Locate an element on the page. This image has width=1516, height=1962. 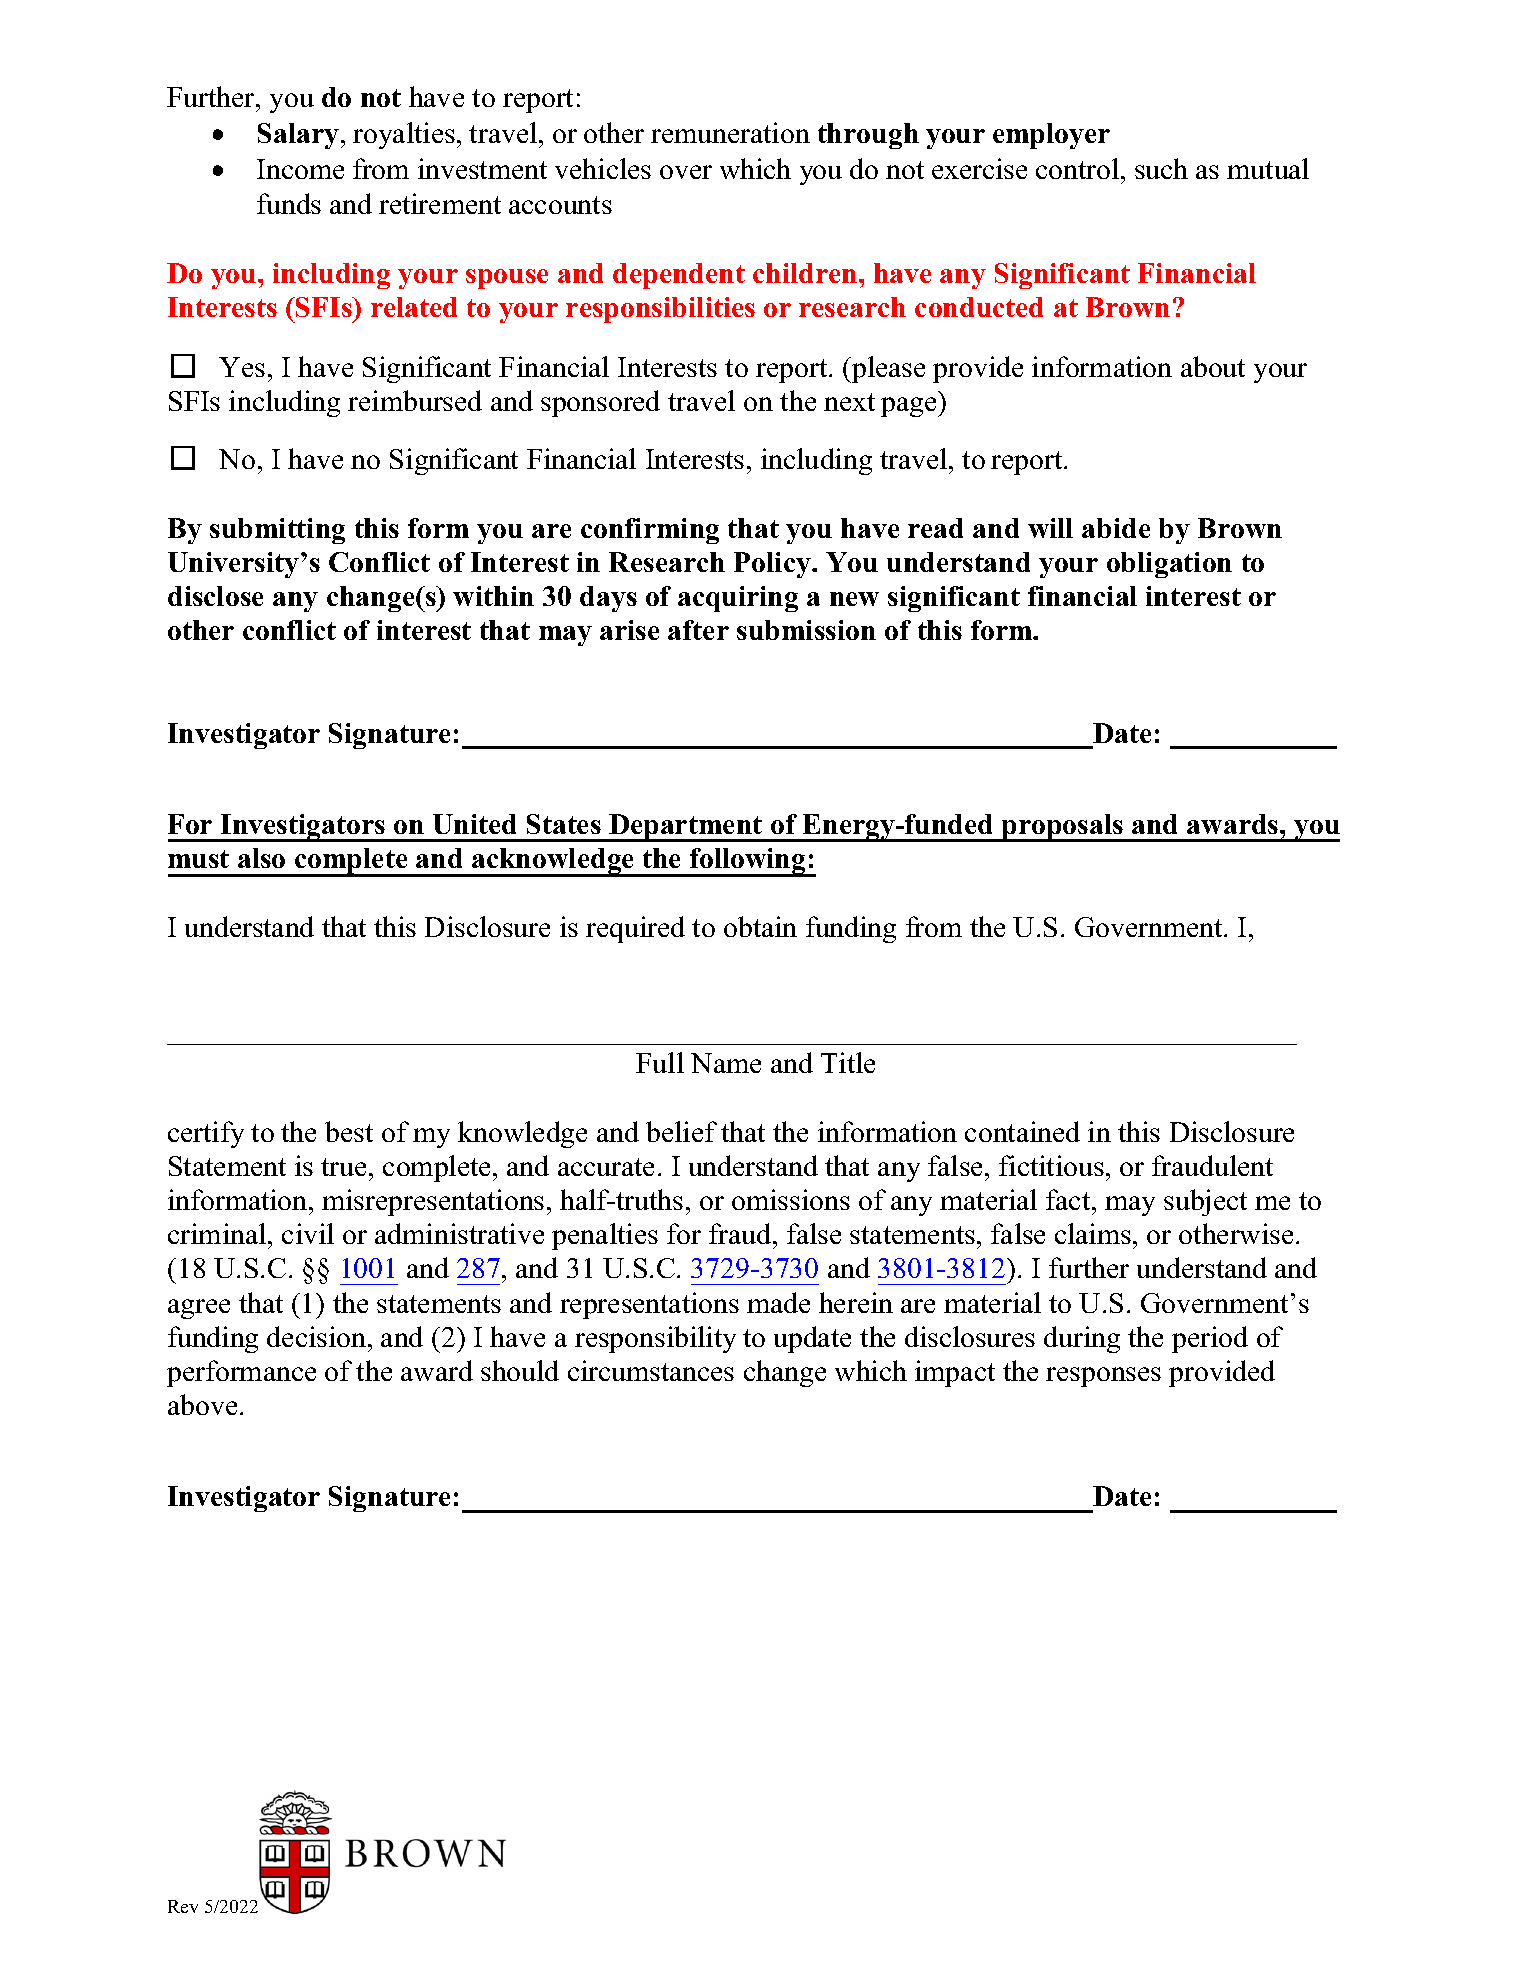
contained is located at coordinates (1022, 1131).
